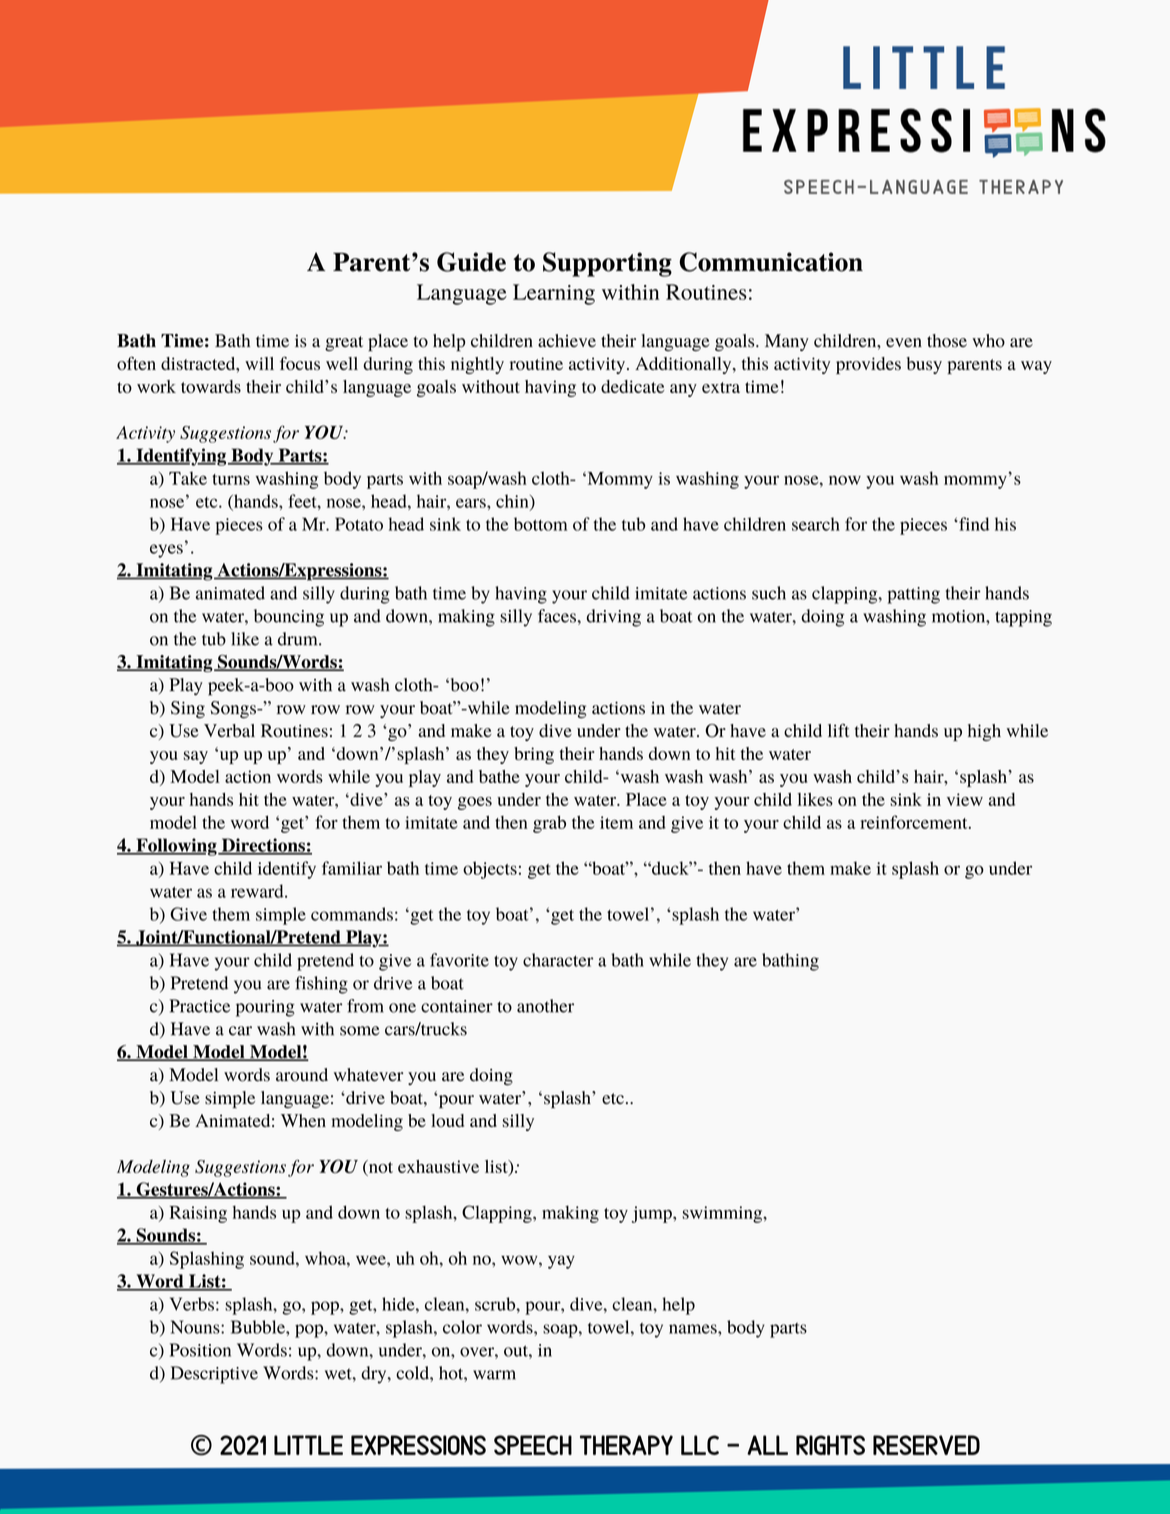  I want to click on bouncing, so click(289, 618).
